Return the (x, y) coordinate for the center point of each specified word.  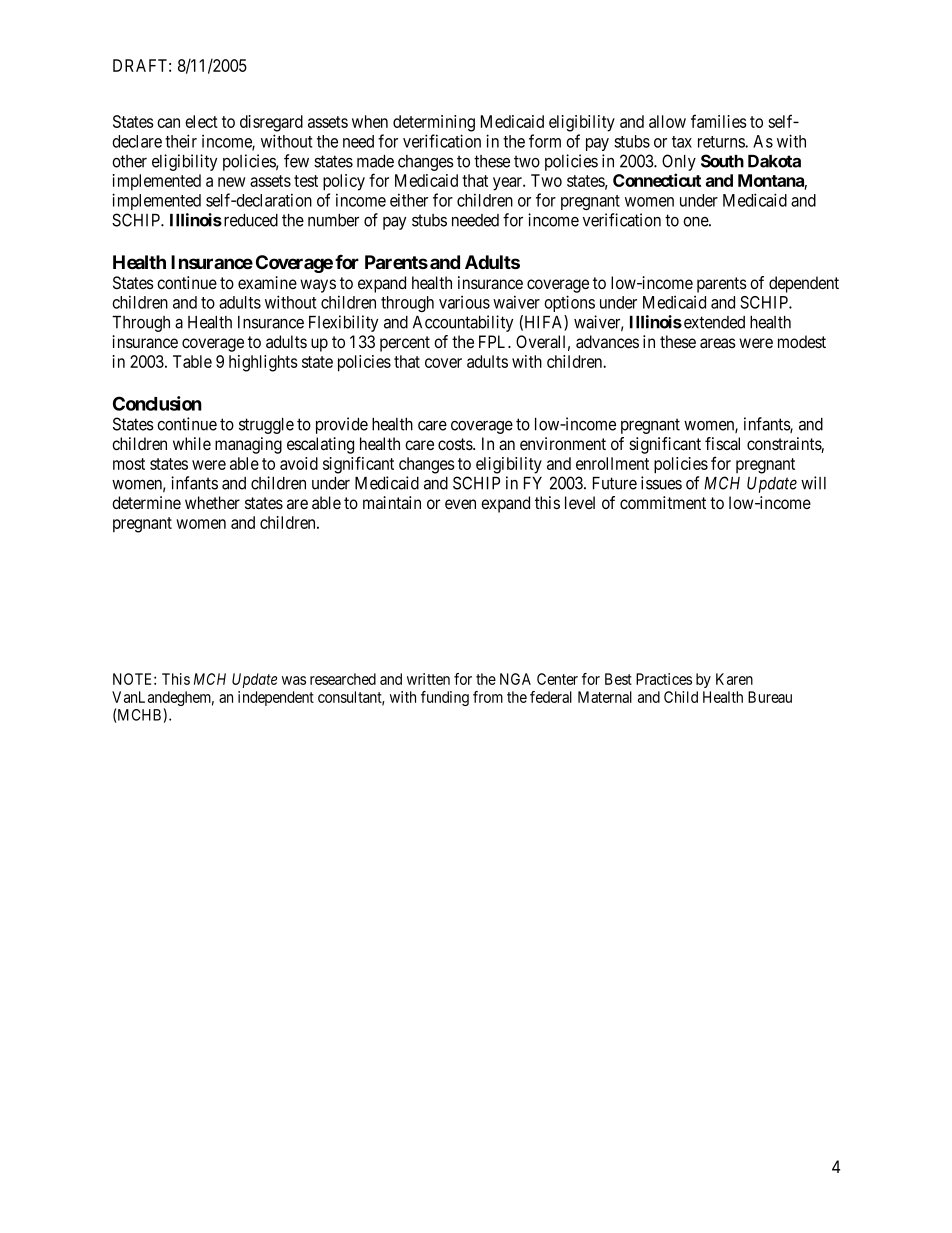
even (460, 504)
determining (434, 123)
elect (201, 121)
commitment (663, 502)
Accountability (463, 323)
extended (714, 322)
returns (722, 142)
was (294, 680)
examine (267, 283)
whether (212, 502)
